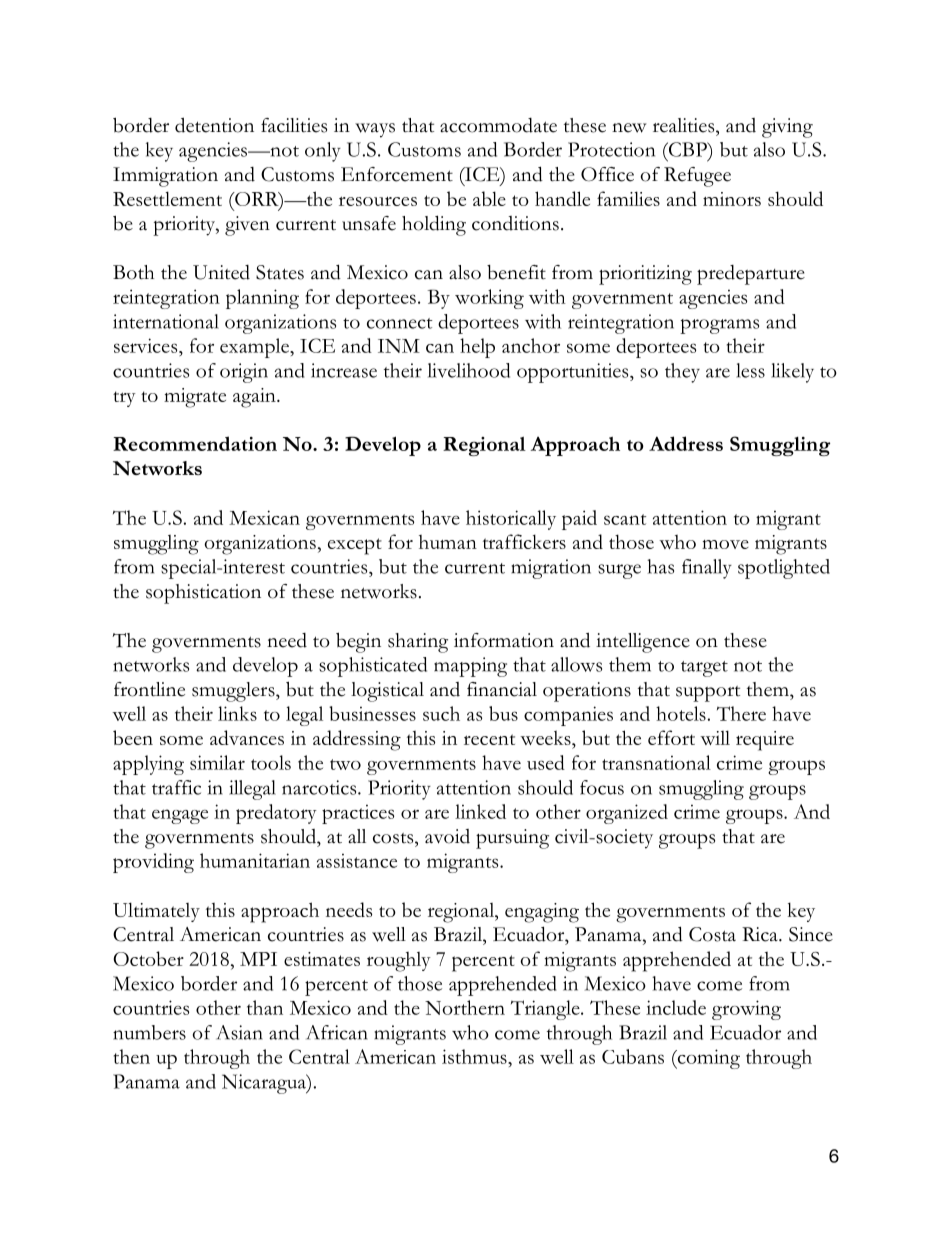  What do you see at coordinates (687, 149) in the screenshot?
I see `CBP` at bounding box center [687, 149].
